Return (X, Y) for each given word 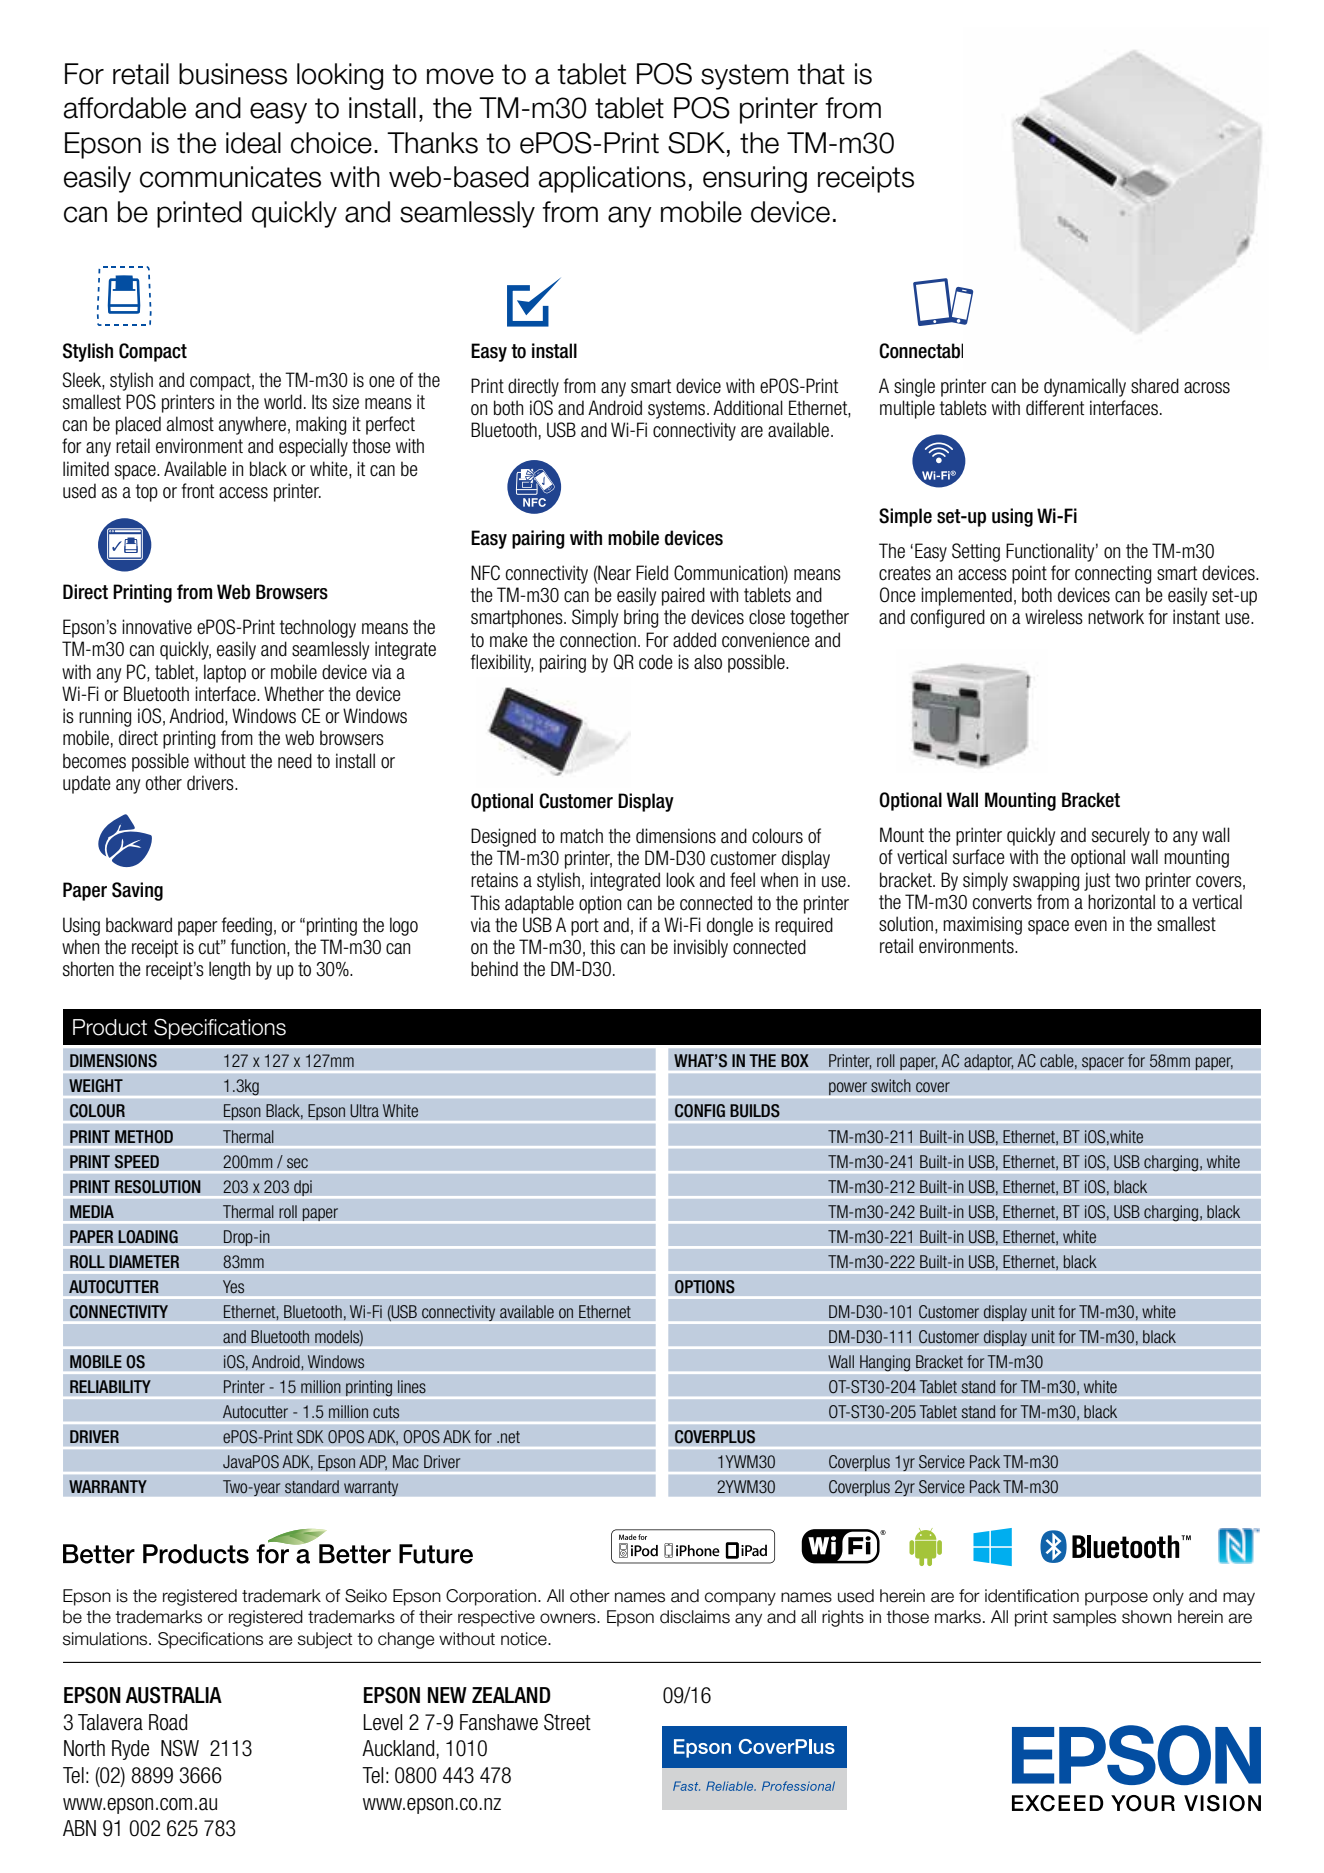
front (198, 491)
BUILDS (755, 1111)
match (581, 836)
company (740, 1599)
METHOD (144, 1137)
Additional (748, 408)
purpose (1116, 1599)
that (821, 74)
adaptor (988, 1063)
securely (1121, 836)
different (1055, 408)
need (295, 761)
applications (612, 179)
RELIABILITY (110, 1386)
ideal (253, 143)
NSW (180, 1748)
